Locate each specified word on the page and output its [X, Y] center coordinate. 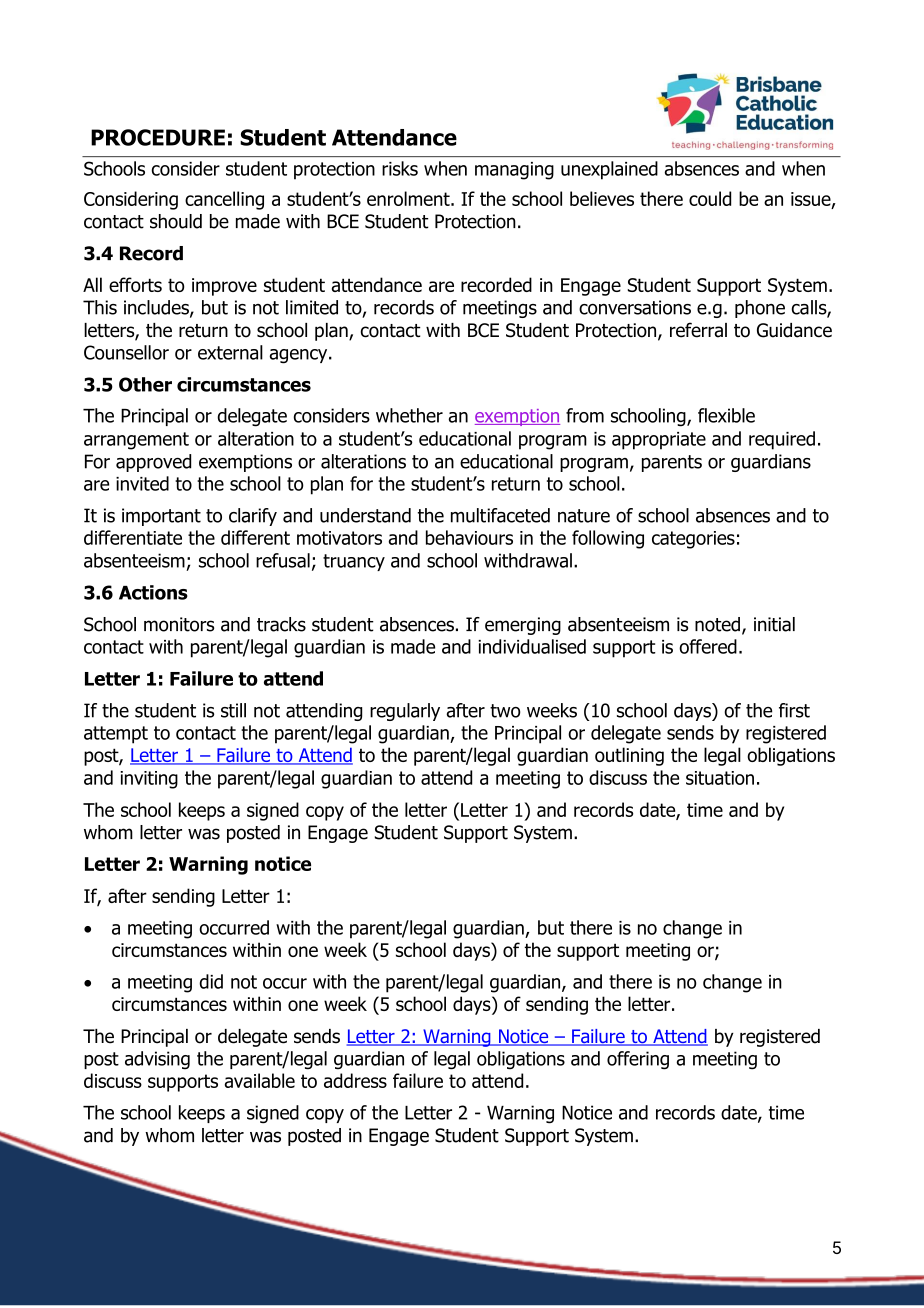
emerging [523, 626]
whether [409, 415]
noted [717, 624]
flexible [726, 415]
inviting [149, 780]
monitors [179, 624]
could [710, 198]
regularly [405, 712]
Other [145, 384]
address [355, 1080]
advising [157, 1060]
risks [400, 168]
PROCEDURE [158, 137]
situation [720, 778]
